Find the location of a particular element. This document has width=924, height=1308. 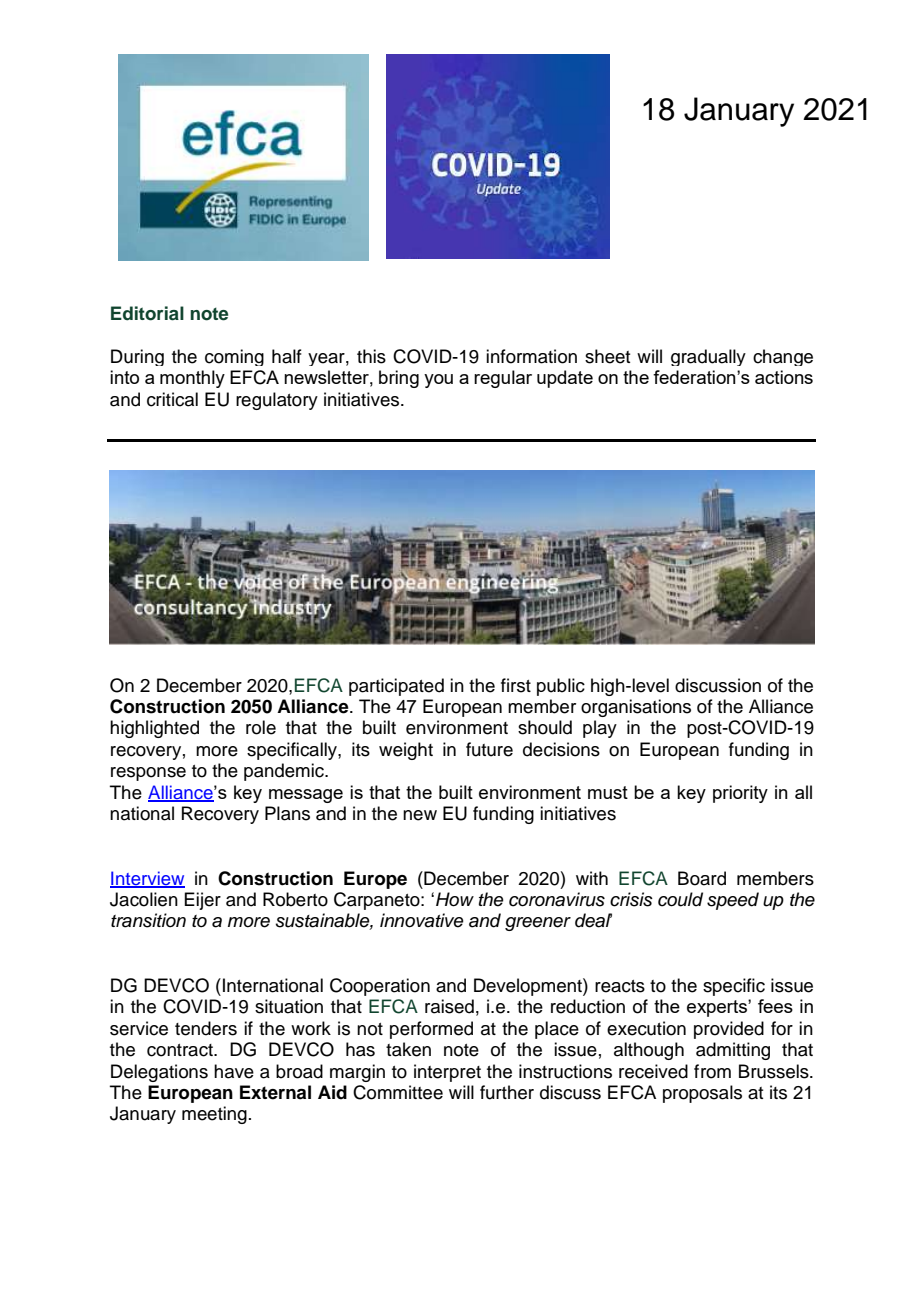

role is located at coordinates (261, 727).
